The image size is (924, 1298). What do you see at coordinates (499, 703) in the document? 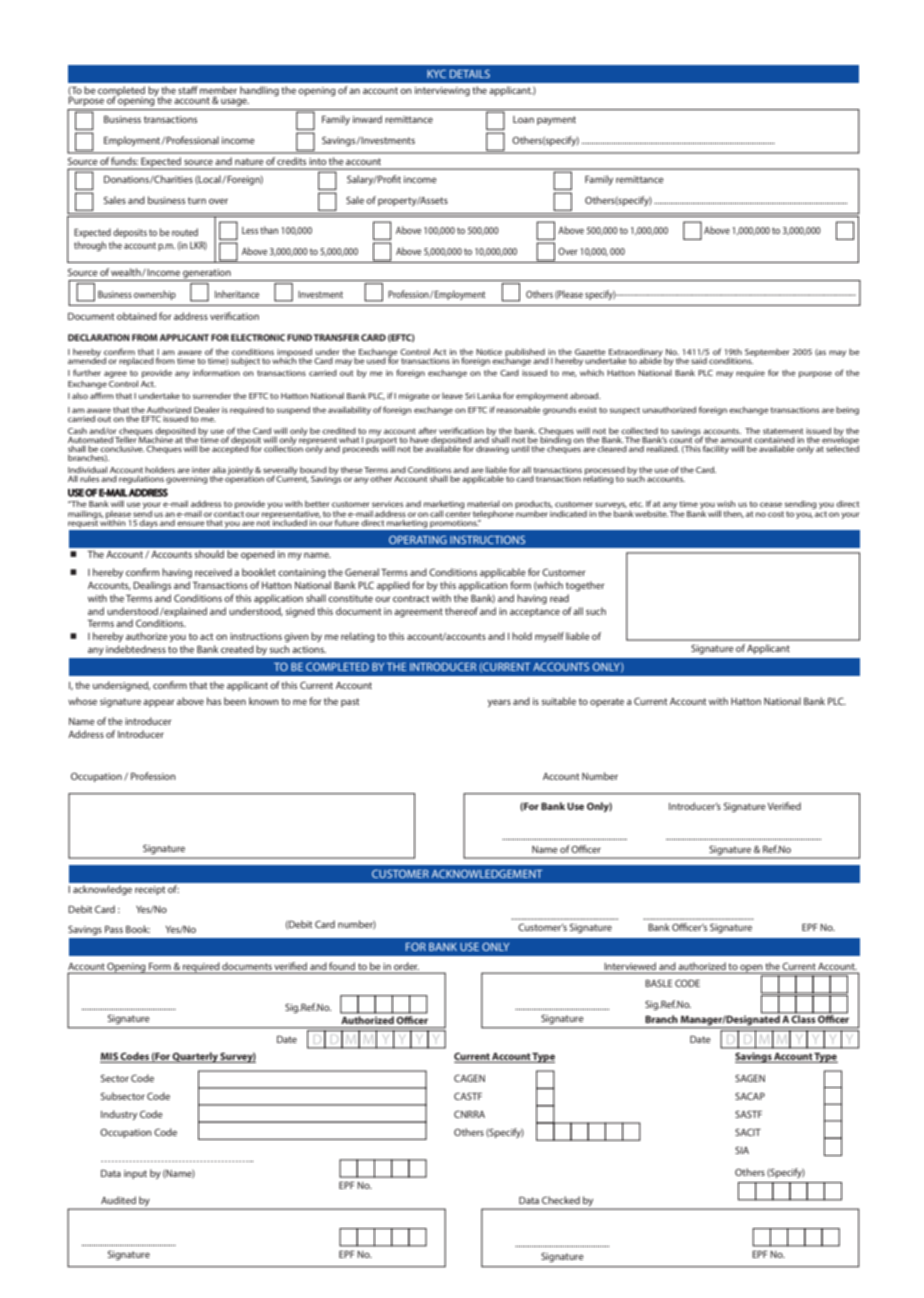
I see `years` at bounding box center [499, 703].
